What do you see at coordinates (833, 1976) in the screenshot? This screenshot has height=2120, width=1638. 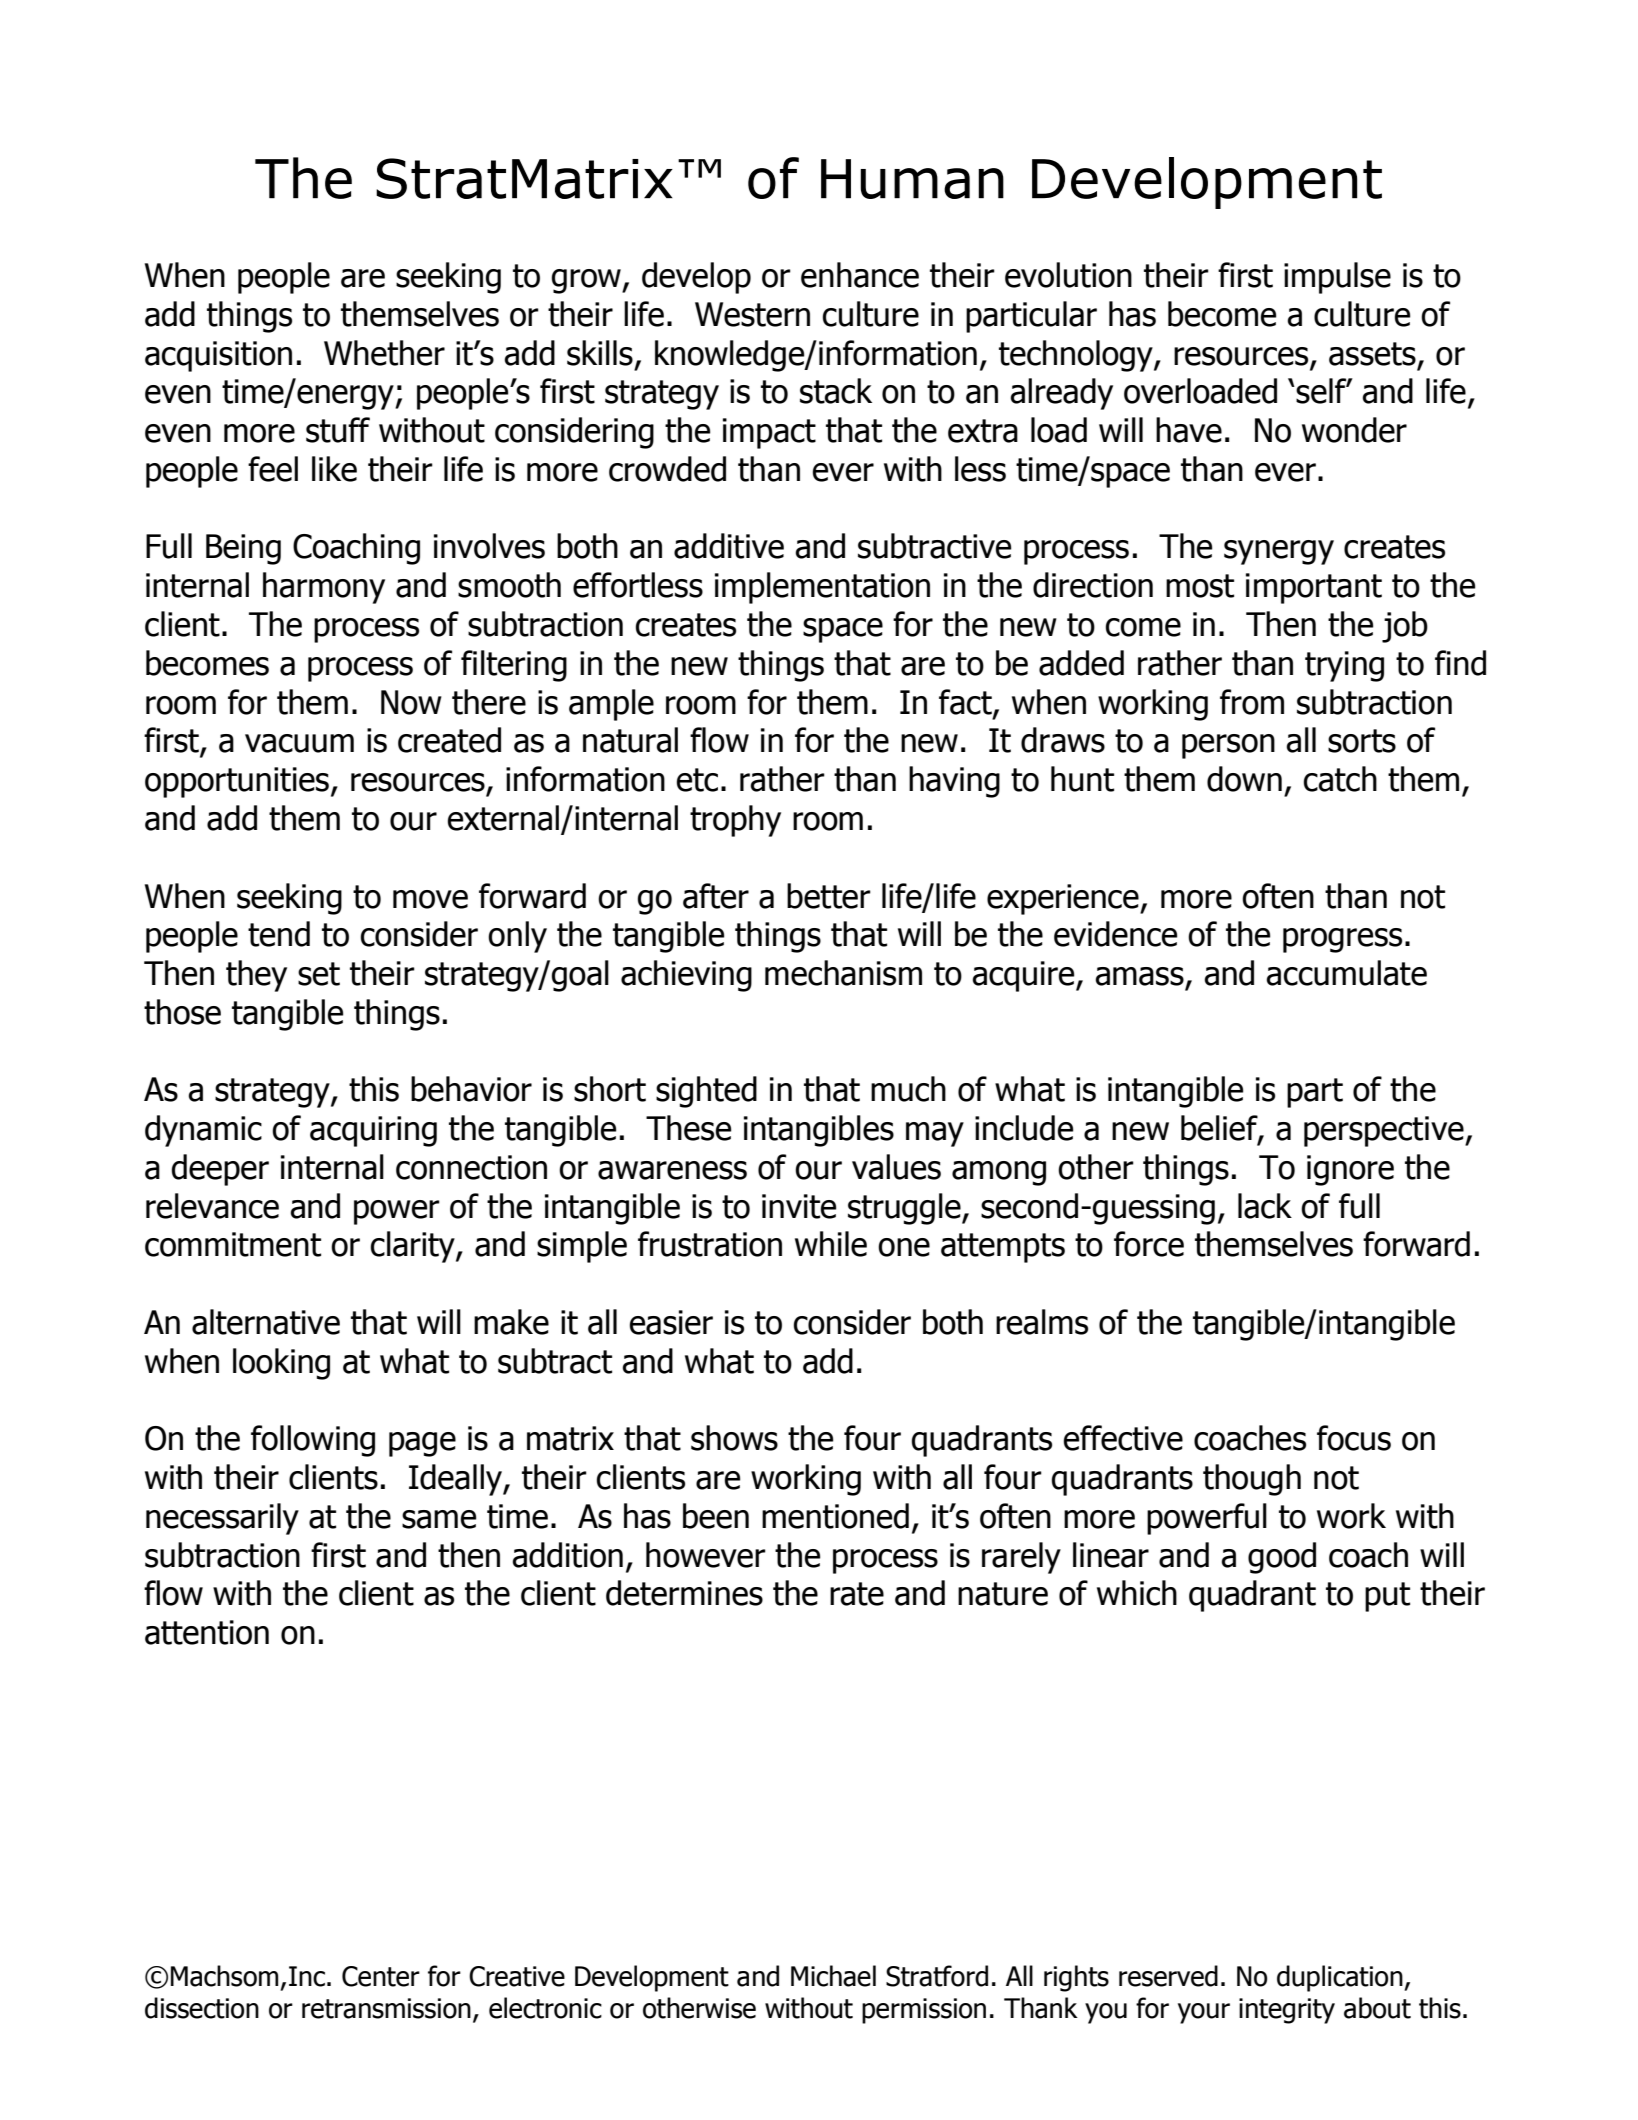 I see `Michael` at bounding box center [833, 1976].
